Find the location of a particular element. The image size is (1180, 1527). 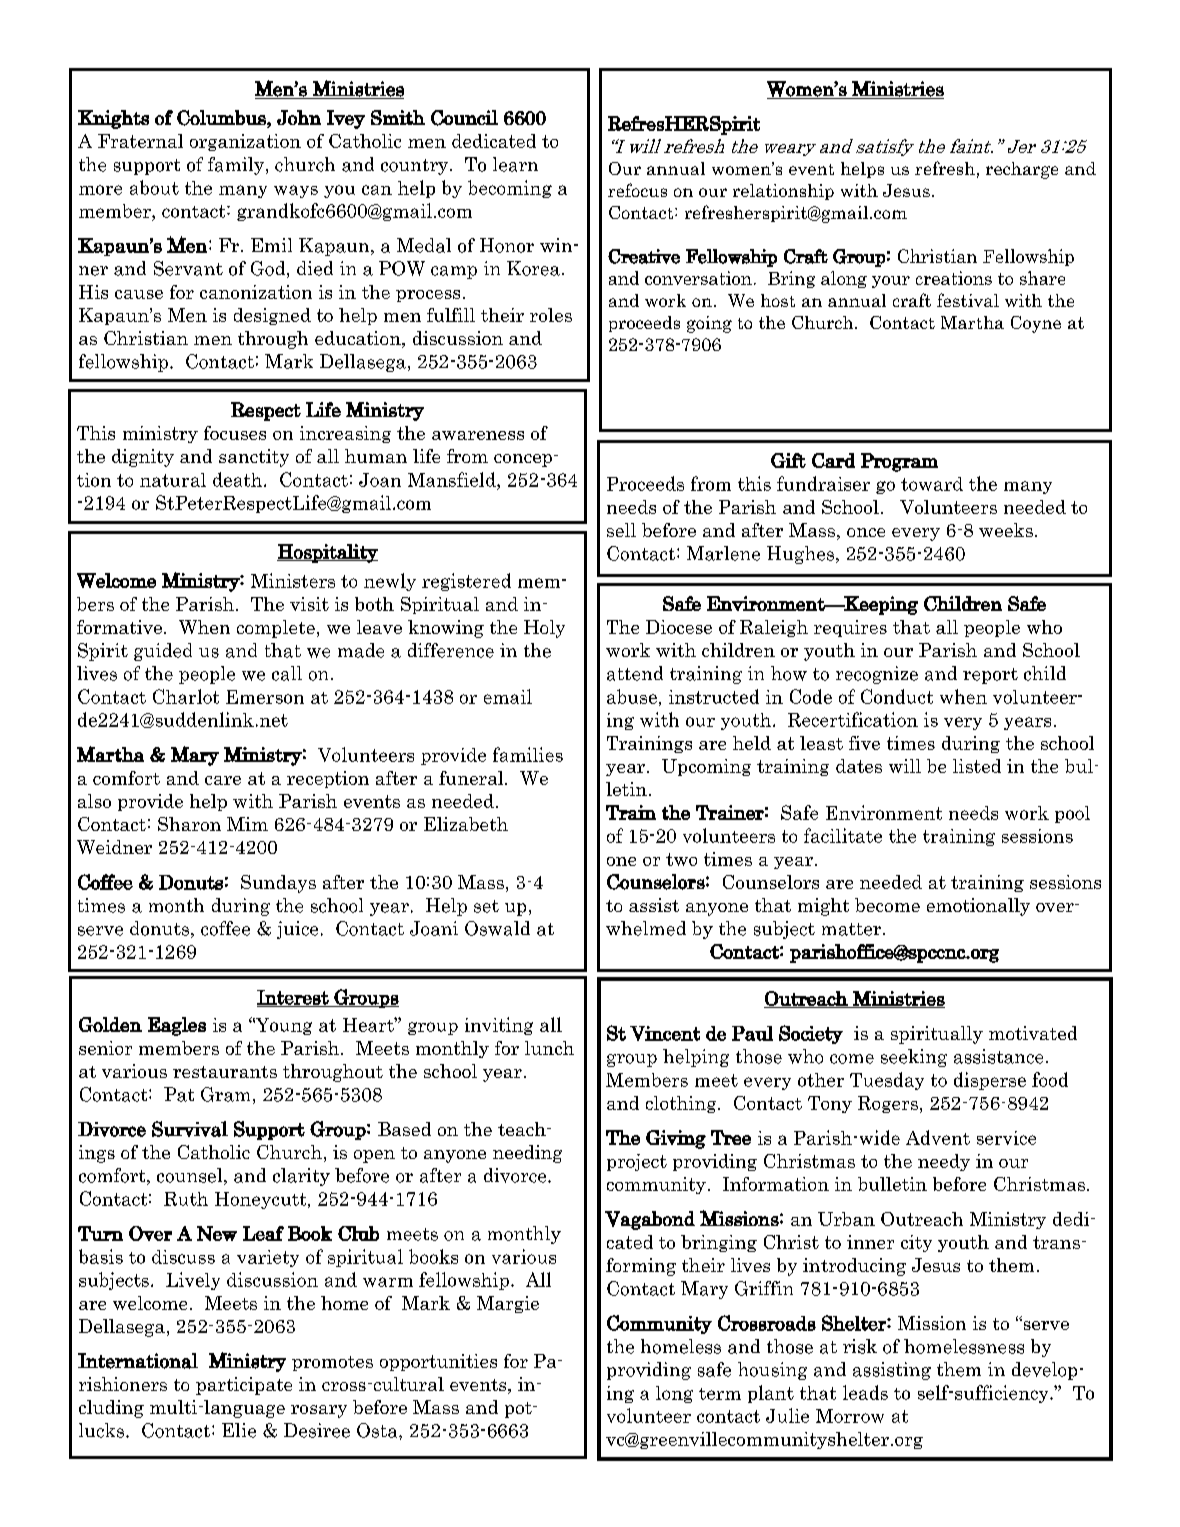

participate is located at coordinates (244, 1386).
